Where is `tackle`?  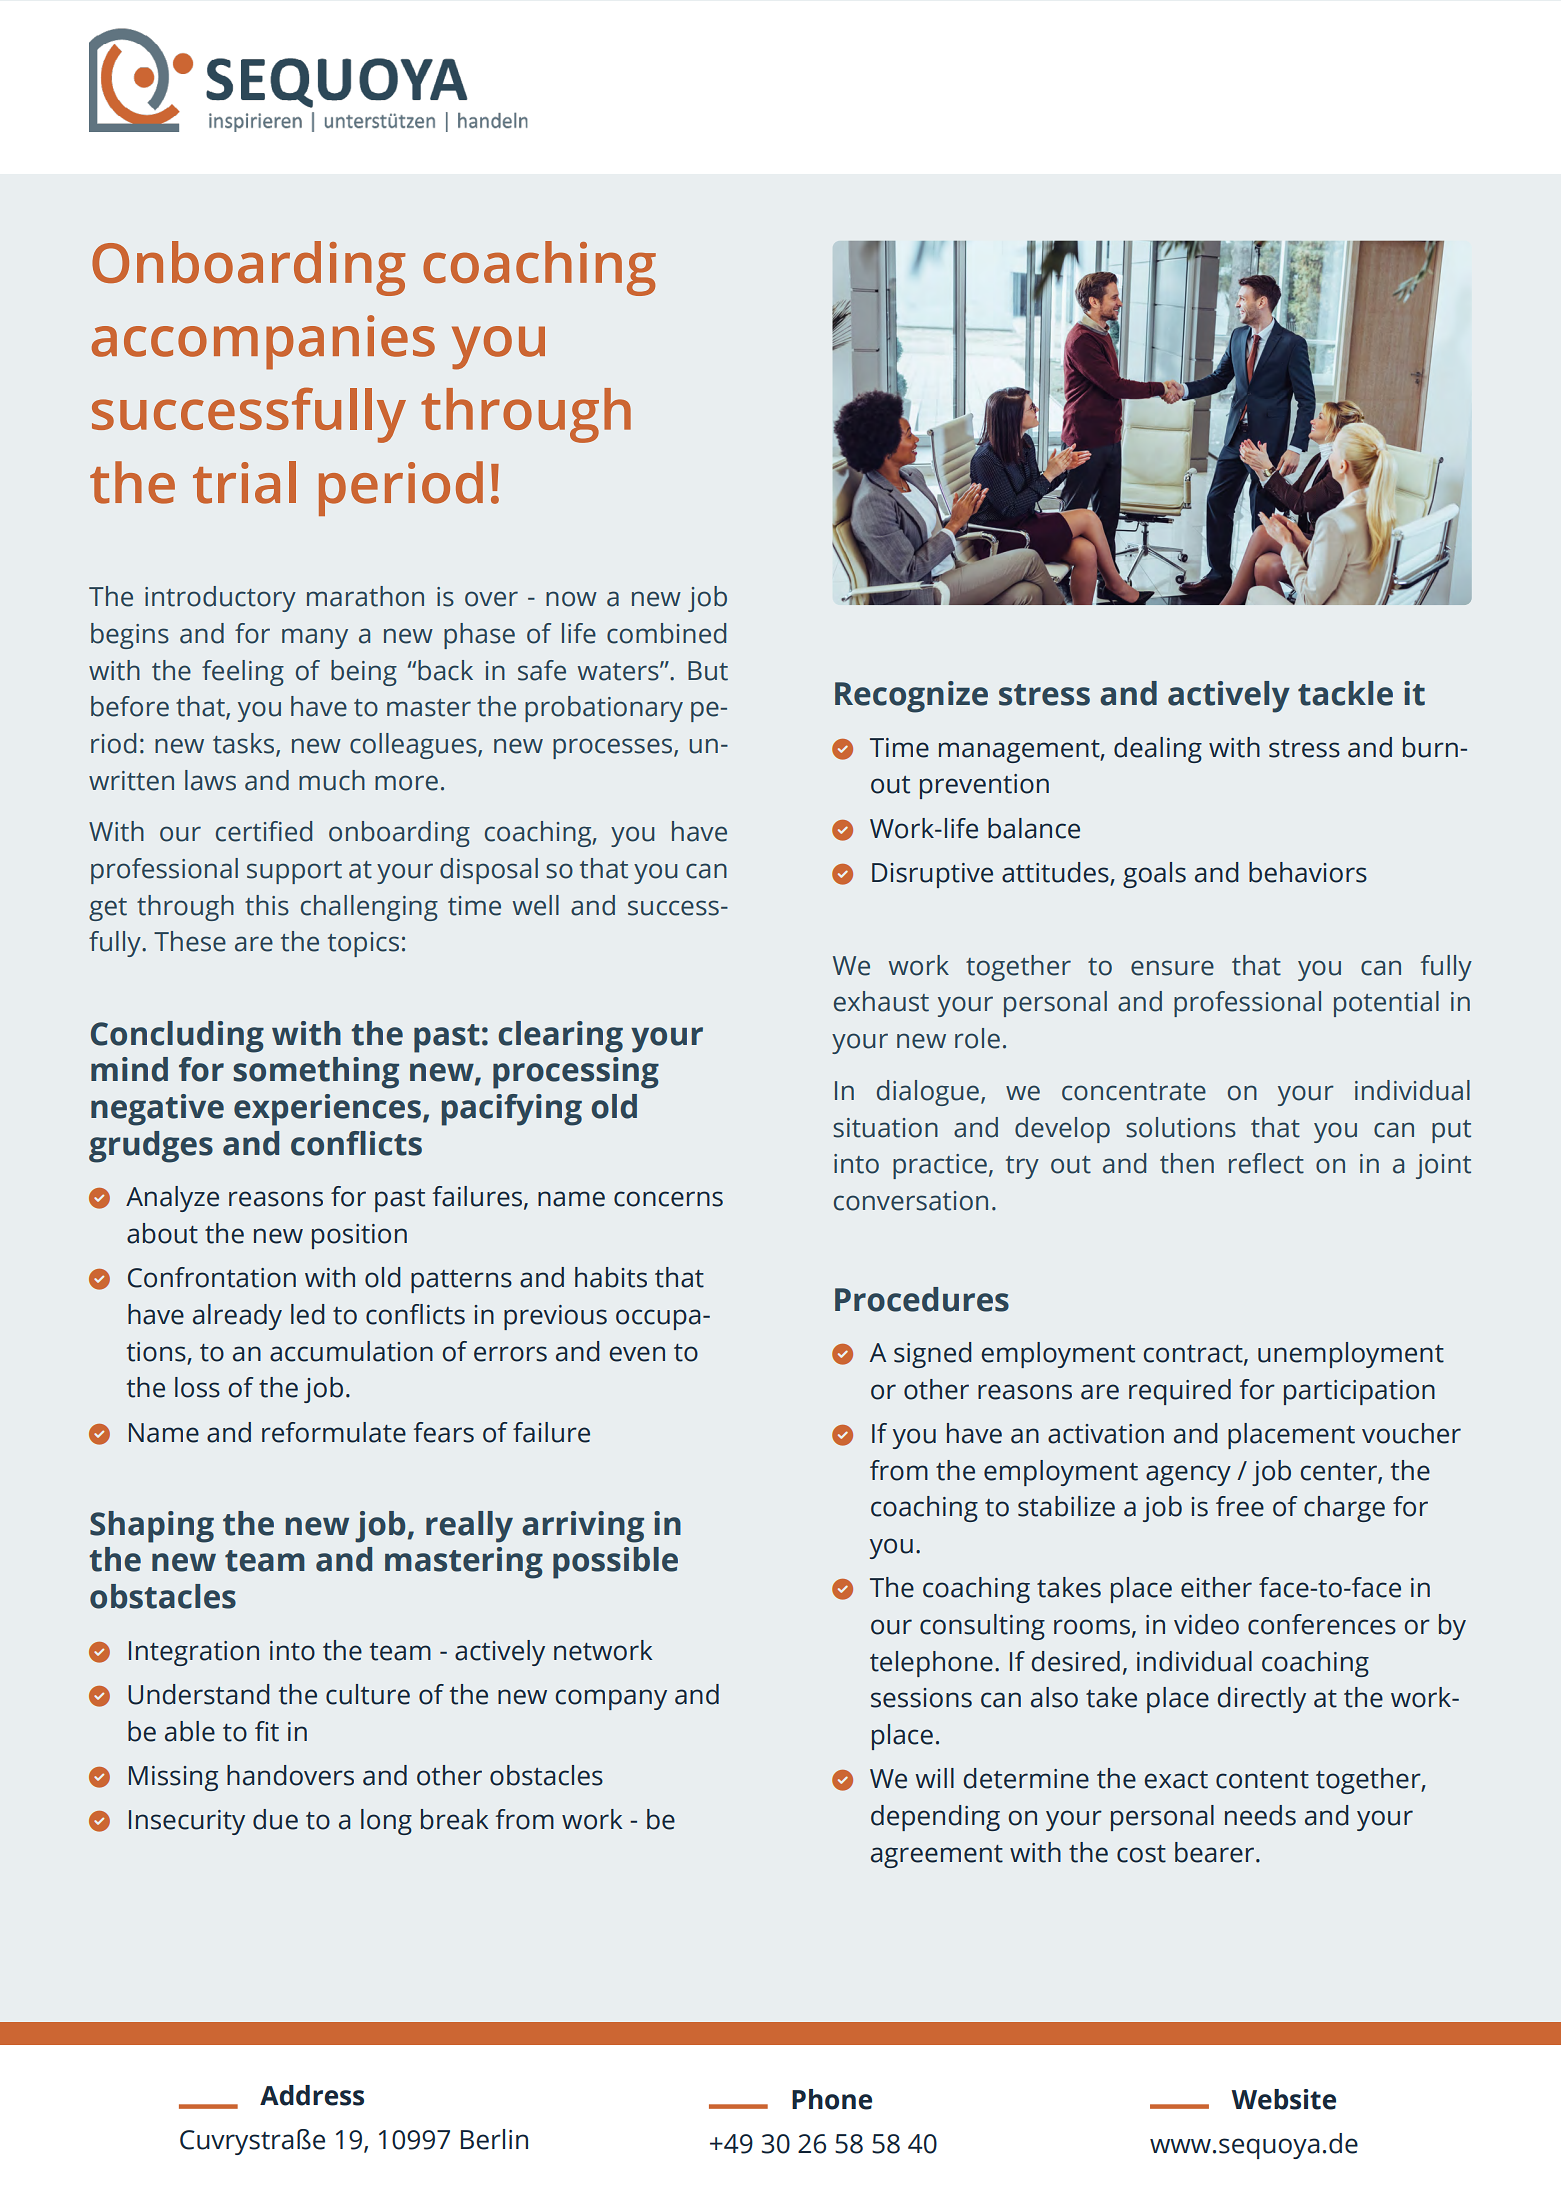
tackle is located at coordinates (1345, 693).
